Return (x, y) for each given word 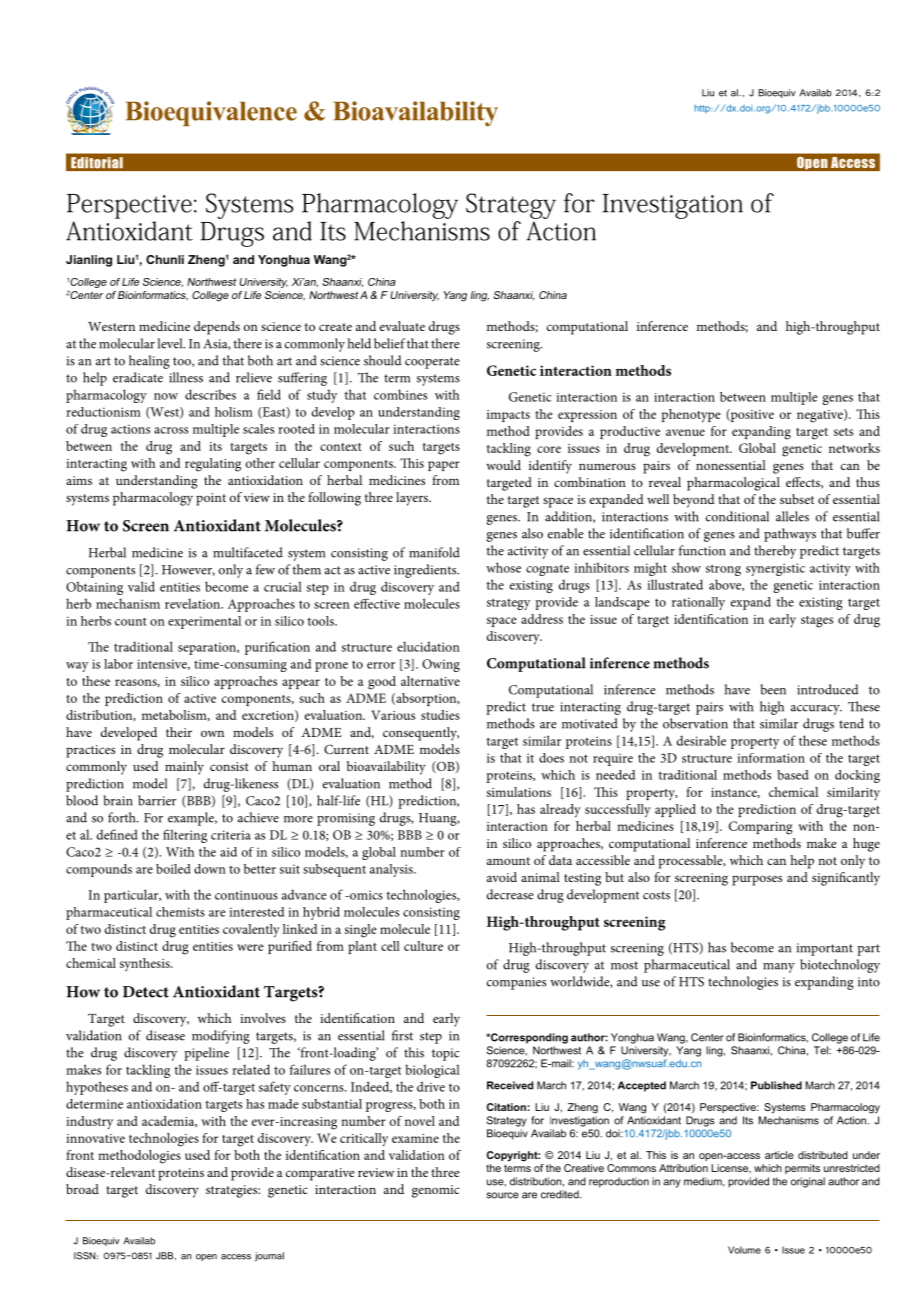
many (779, 968)
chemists (180, 912)
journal (269, 1257)
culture (423, 946)
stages (817, 622)
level (171, 343)
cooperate (432, 363)
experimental (204, 622)
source (503, 1195)
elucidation (428, 646)
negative (821, 416)
